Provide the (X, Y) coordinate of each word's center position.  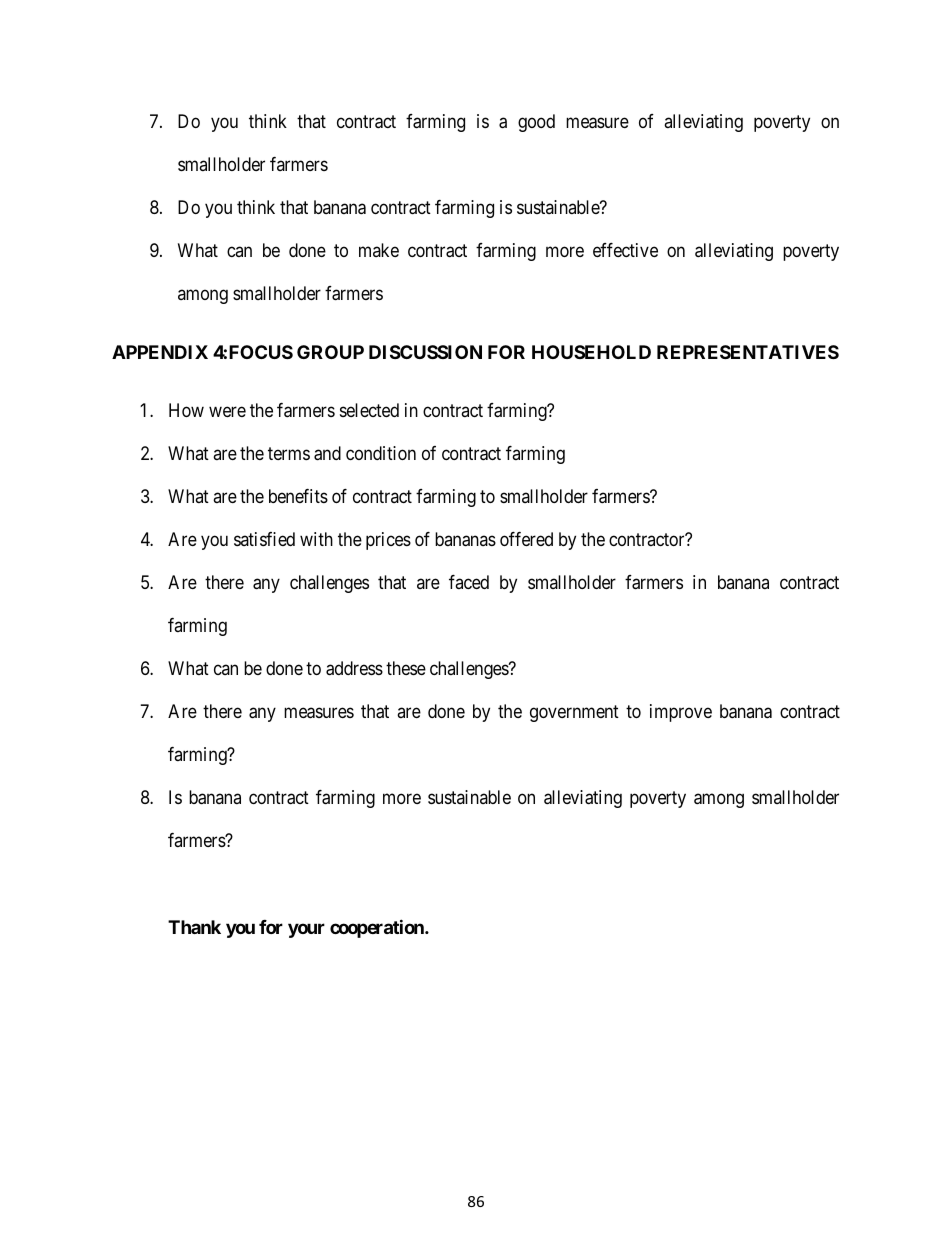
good (536, 123)
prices (388, 541)
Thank (194, 927)
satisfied (264, 539)
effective (625, 250)
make (379, 250)
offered (526, 539)
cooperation (378, 928)
